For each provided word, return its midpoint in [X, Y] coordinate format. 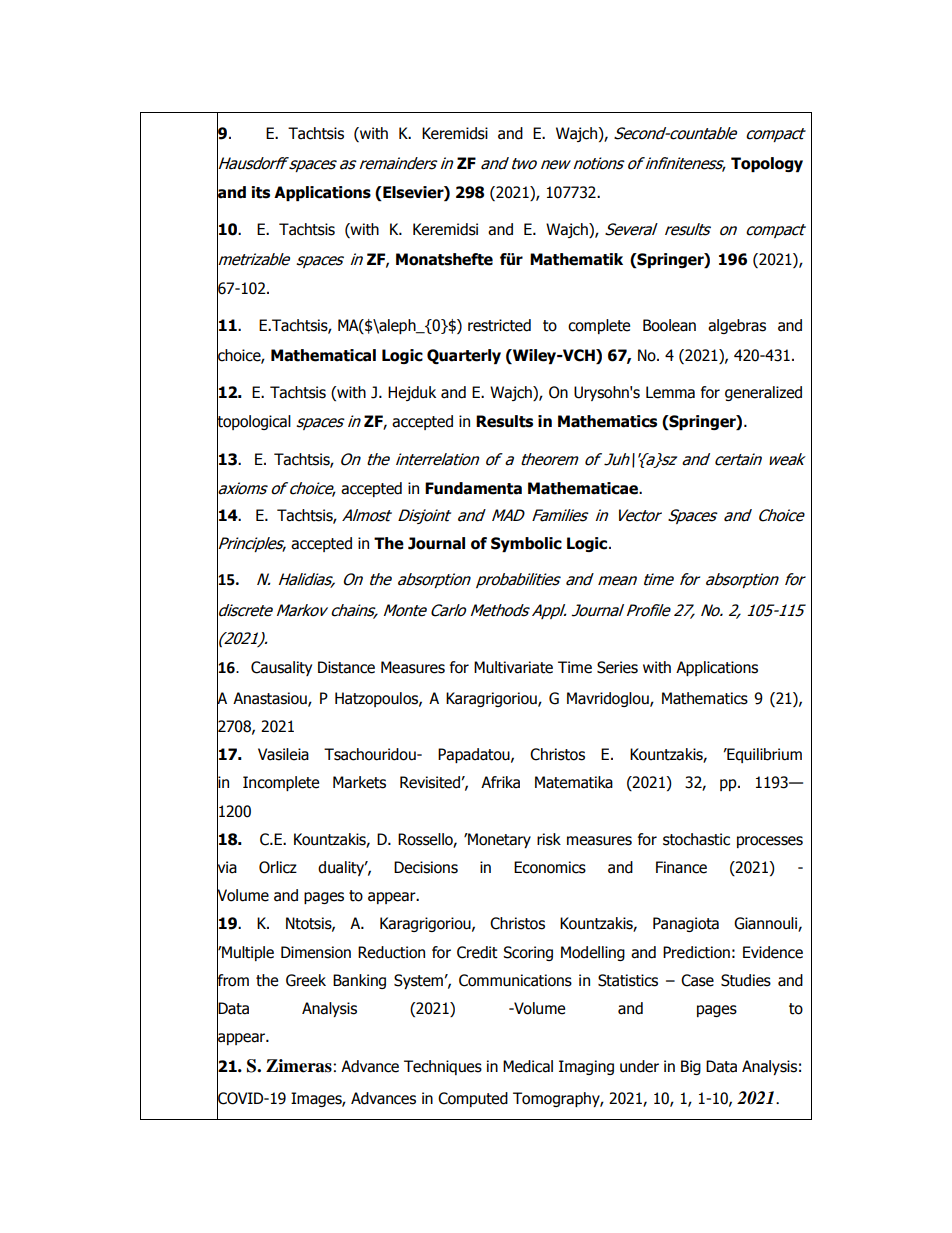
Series [617, 667]
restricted [499, 325]
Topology [767, 164]
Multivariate [513, 667]
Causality [281, 668]
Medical [528, 1066]
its [261, 192]
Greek [306, 980]
